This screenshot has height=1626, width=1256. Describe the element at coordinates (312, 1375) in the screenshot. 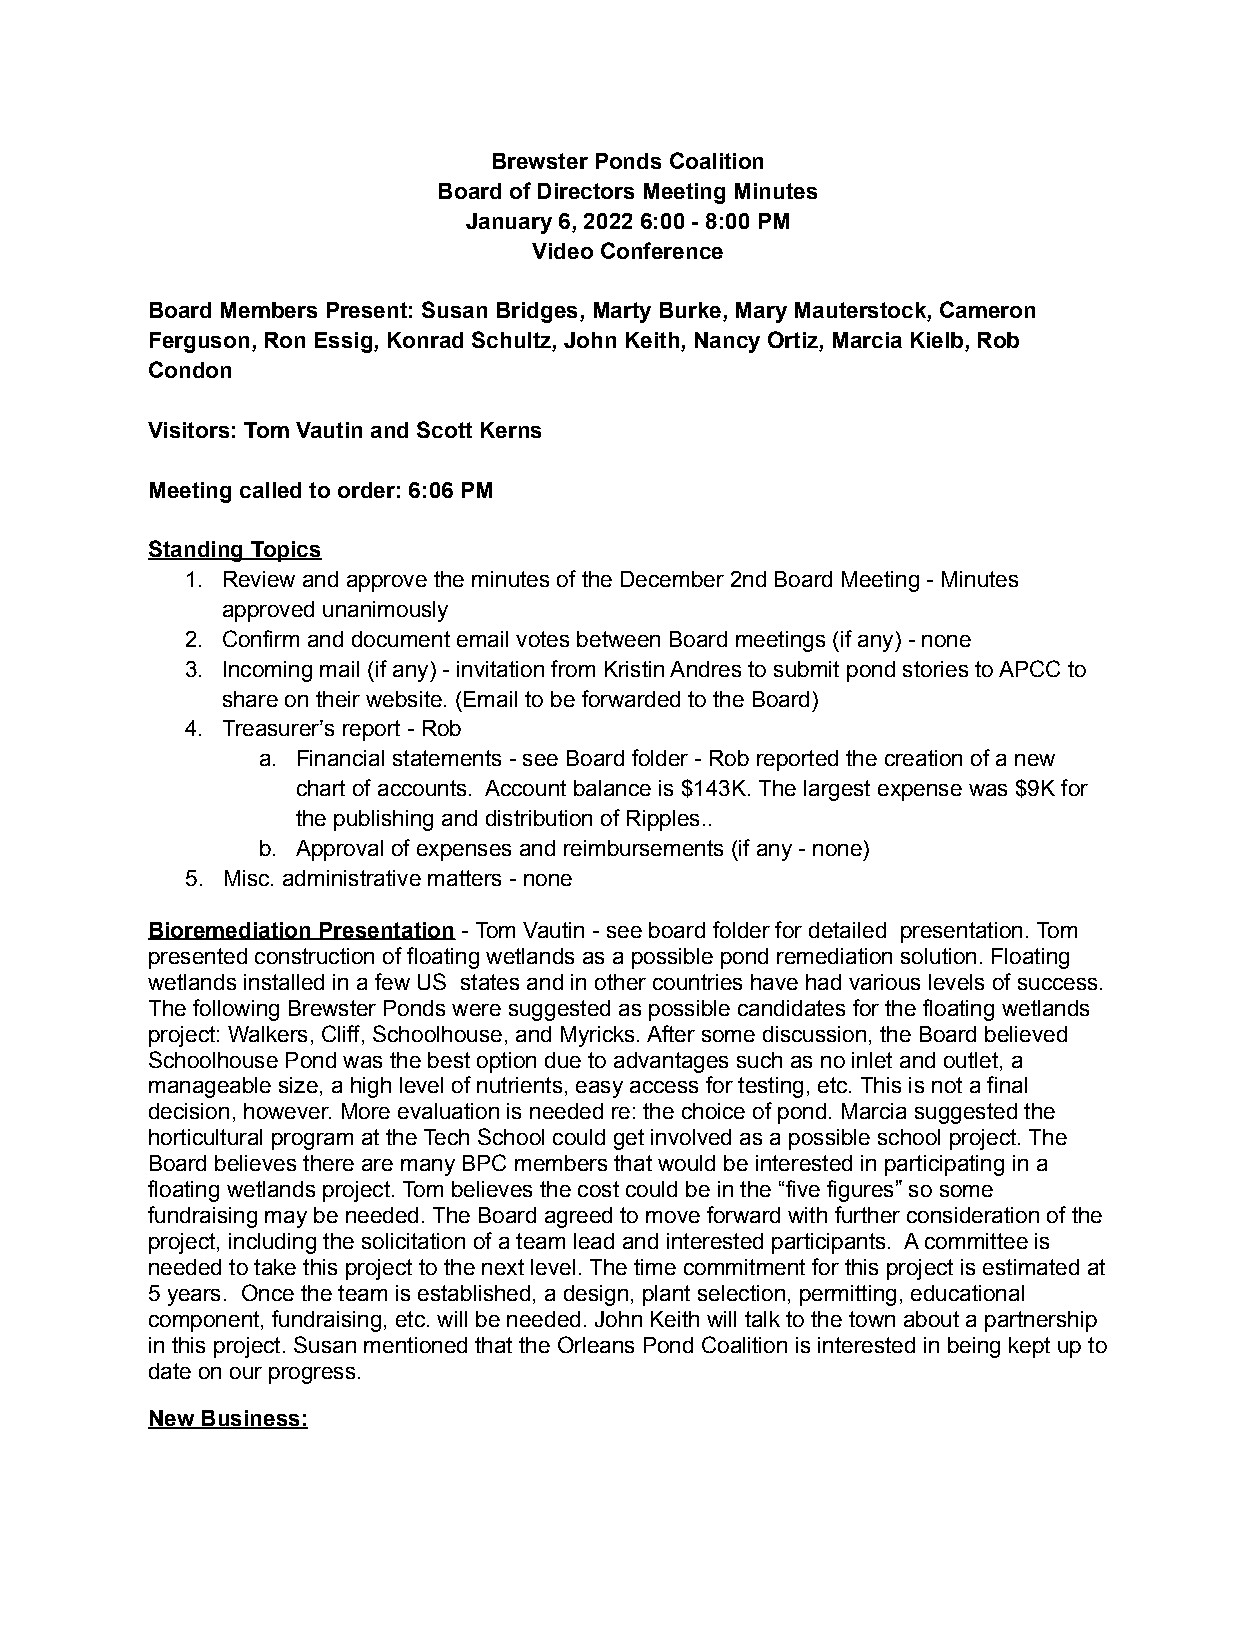

I see `progress` at that location.
